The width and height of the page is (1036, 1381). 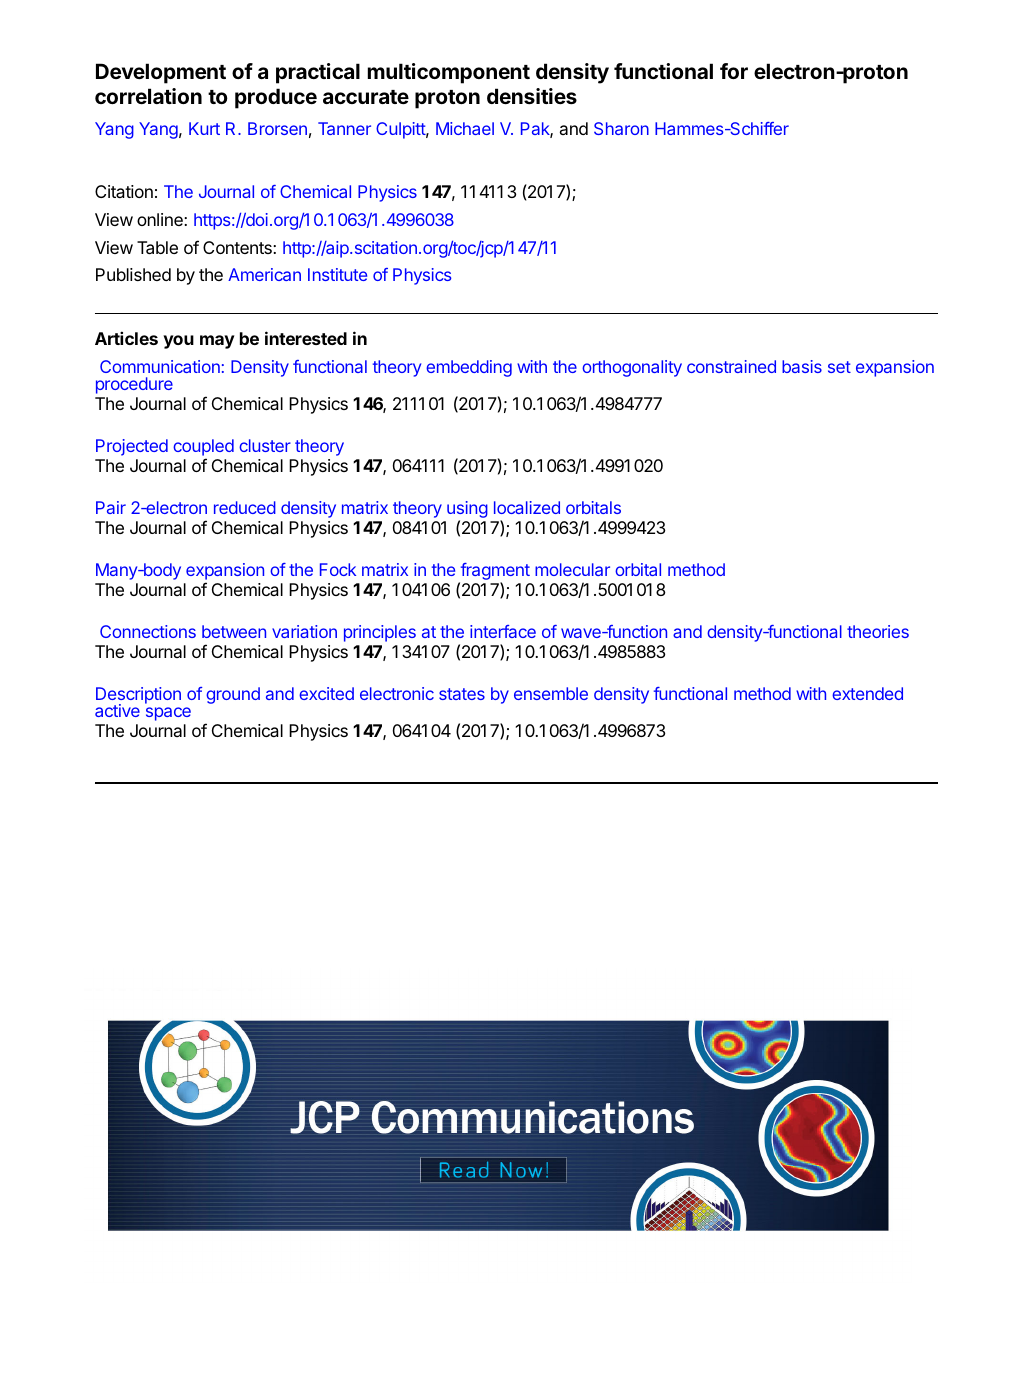 I want to click on procedure, so click(x=134, y=385).
